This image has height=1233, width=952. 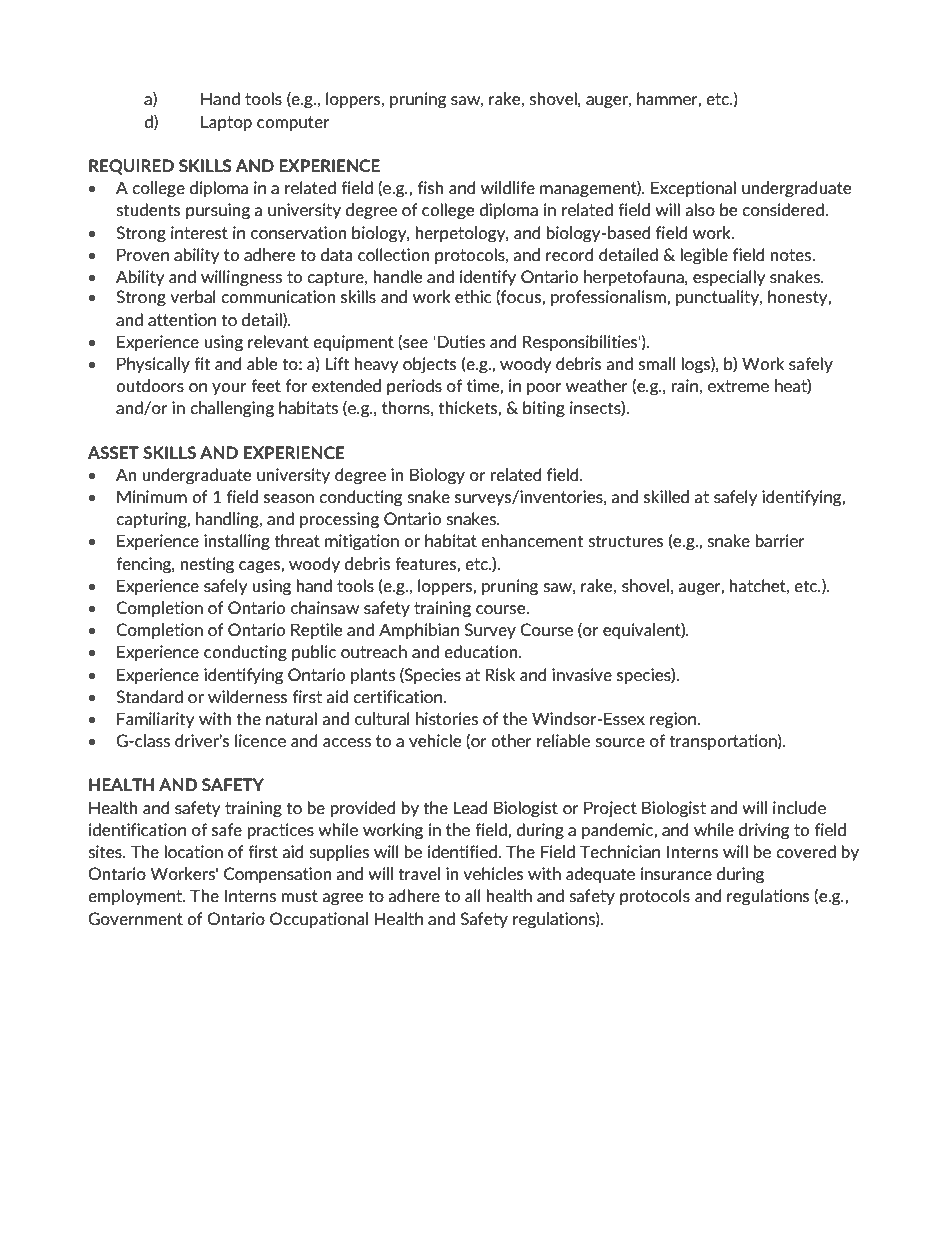 I want to click on Exceptional, so click(x=693, y=189).
